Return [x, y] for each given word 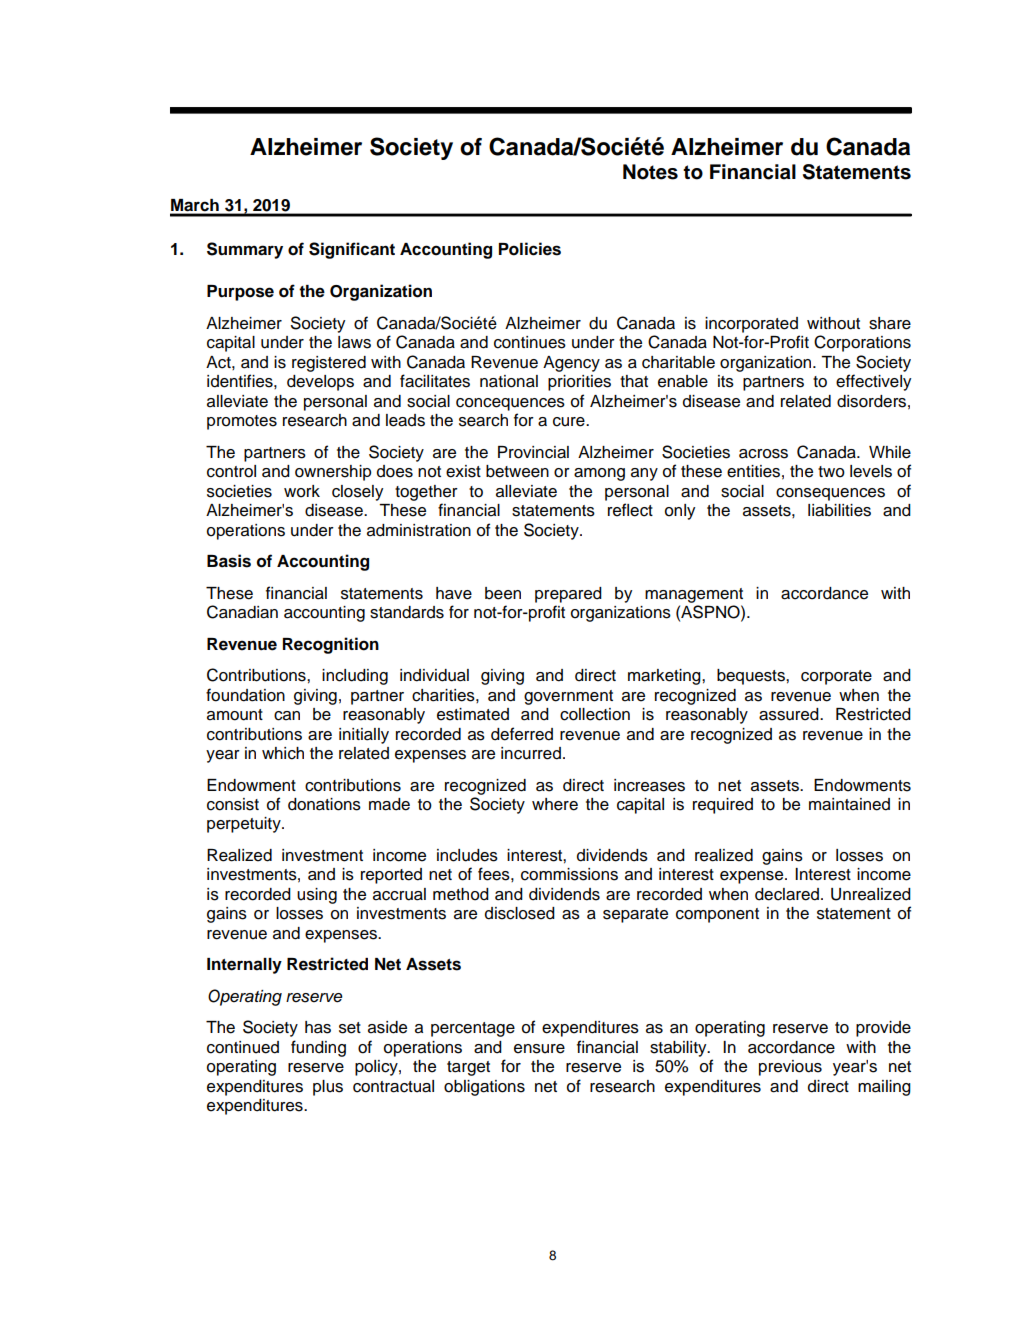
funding [318, 1048]
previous [790, 1068]
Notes [650, 172]
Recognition [331, 645]
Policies [530, 249]
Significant [352, 250]
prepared [568, 595]
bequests [752, 677]
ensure [539, 1049]
